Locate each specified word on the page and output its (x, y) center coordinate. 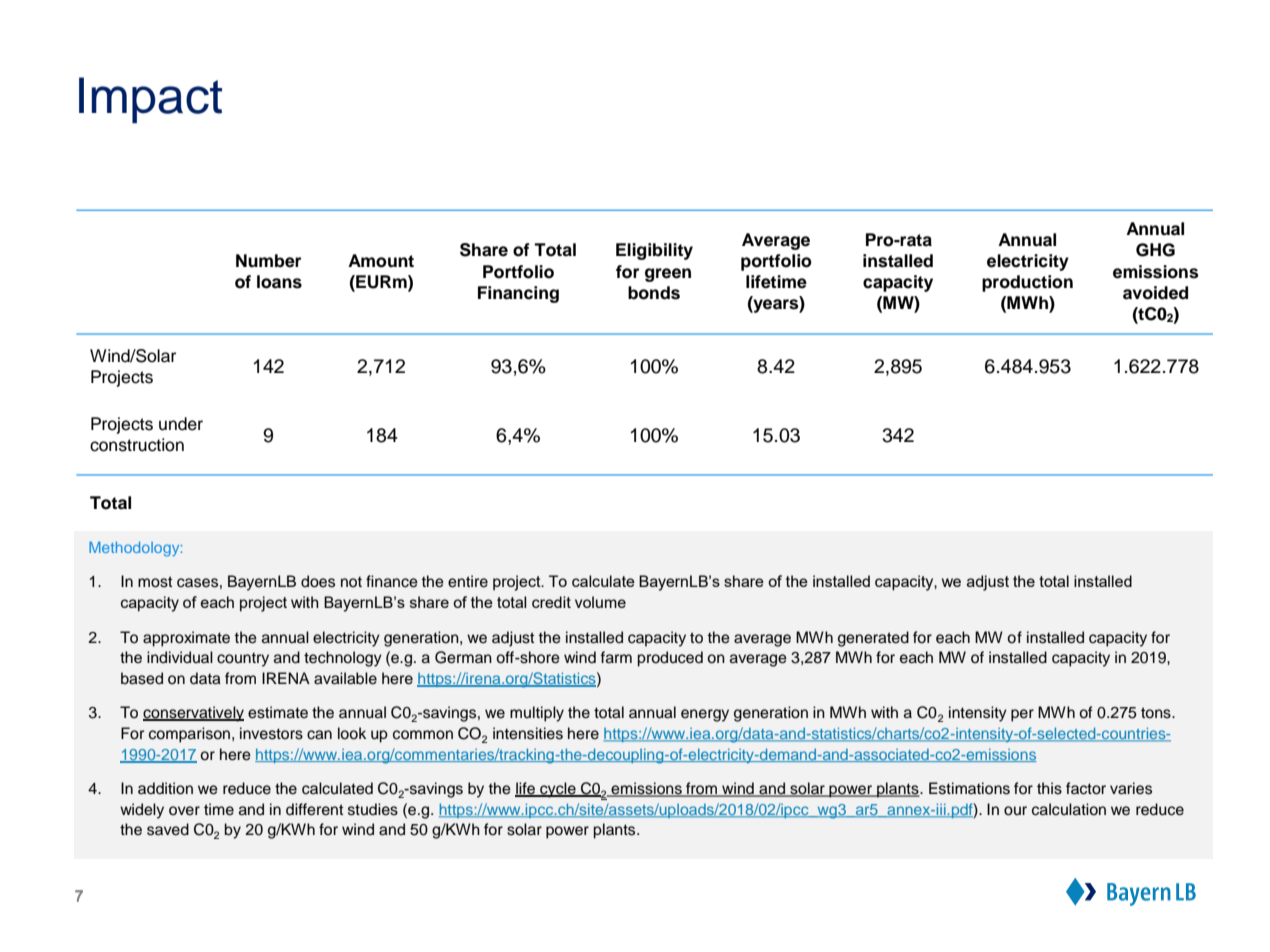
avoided (1155, 293)
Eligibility (654, 251)
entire (468, 581)
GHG (1155, 250)
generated (873, 639)
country (243, 660)
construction (137, 445)
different (315, 809)
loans (279, 282)
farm (616, 657)
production (1027, 283)
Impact (150, 100)
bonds (654, 293)
